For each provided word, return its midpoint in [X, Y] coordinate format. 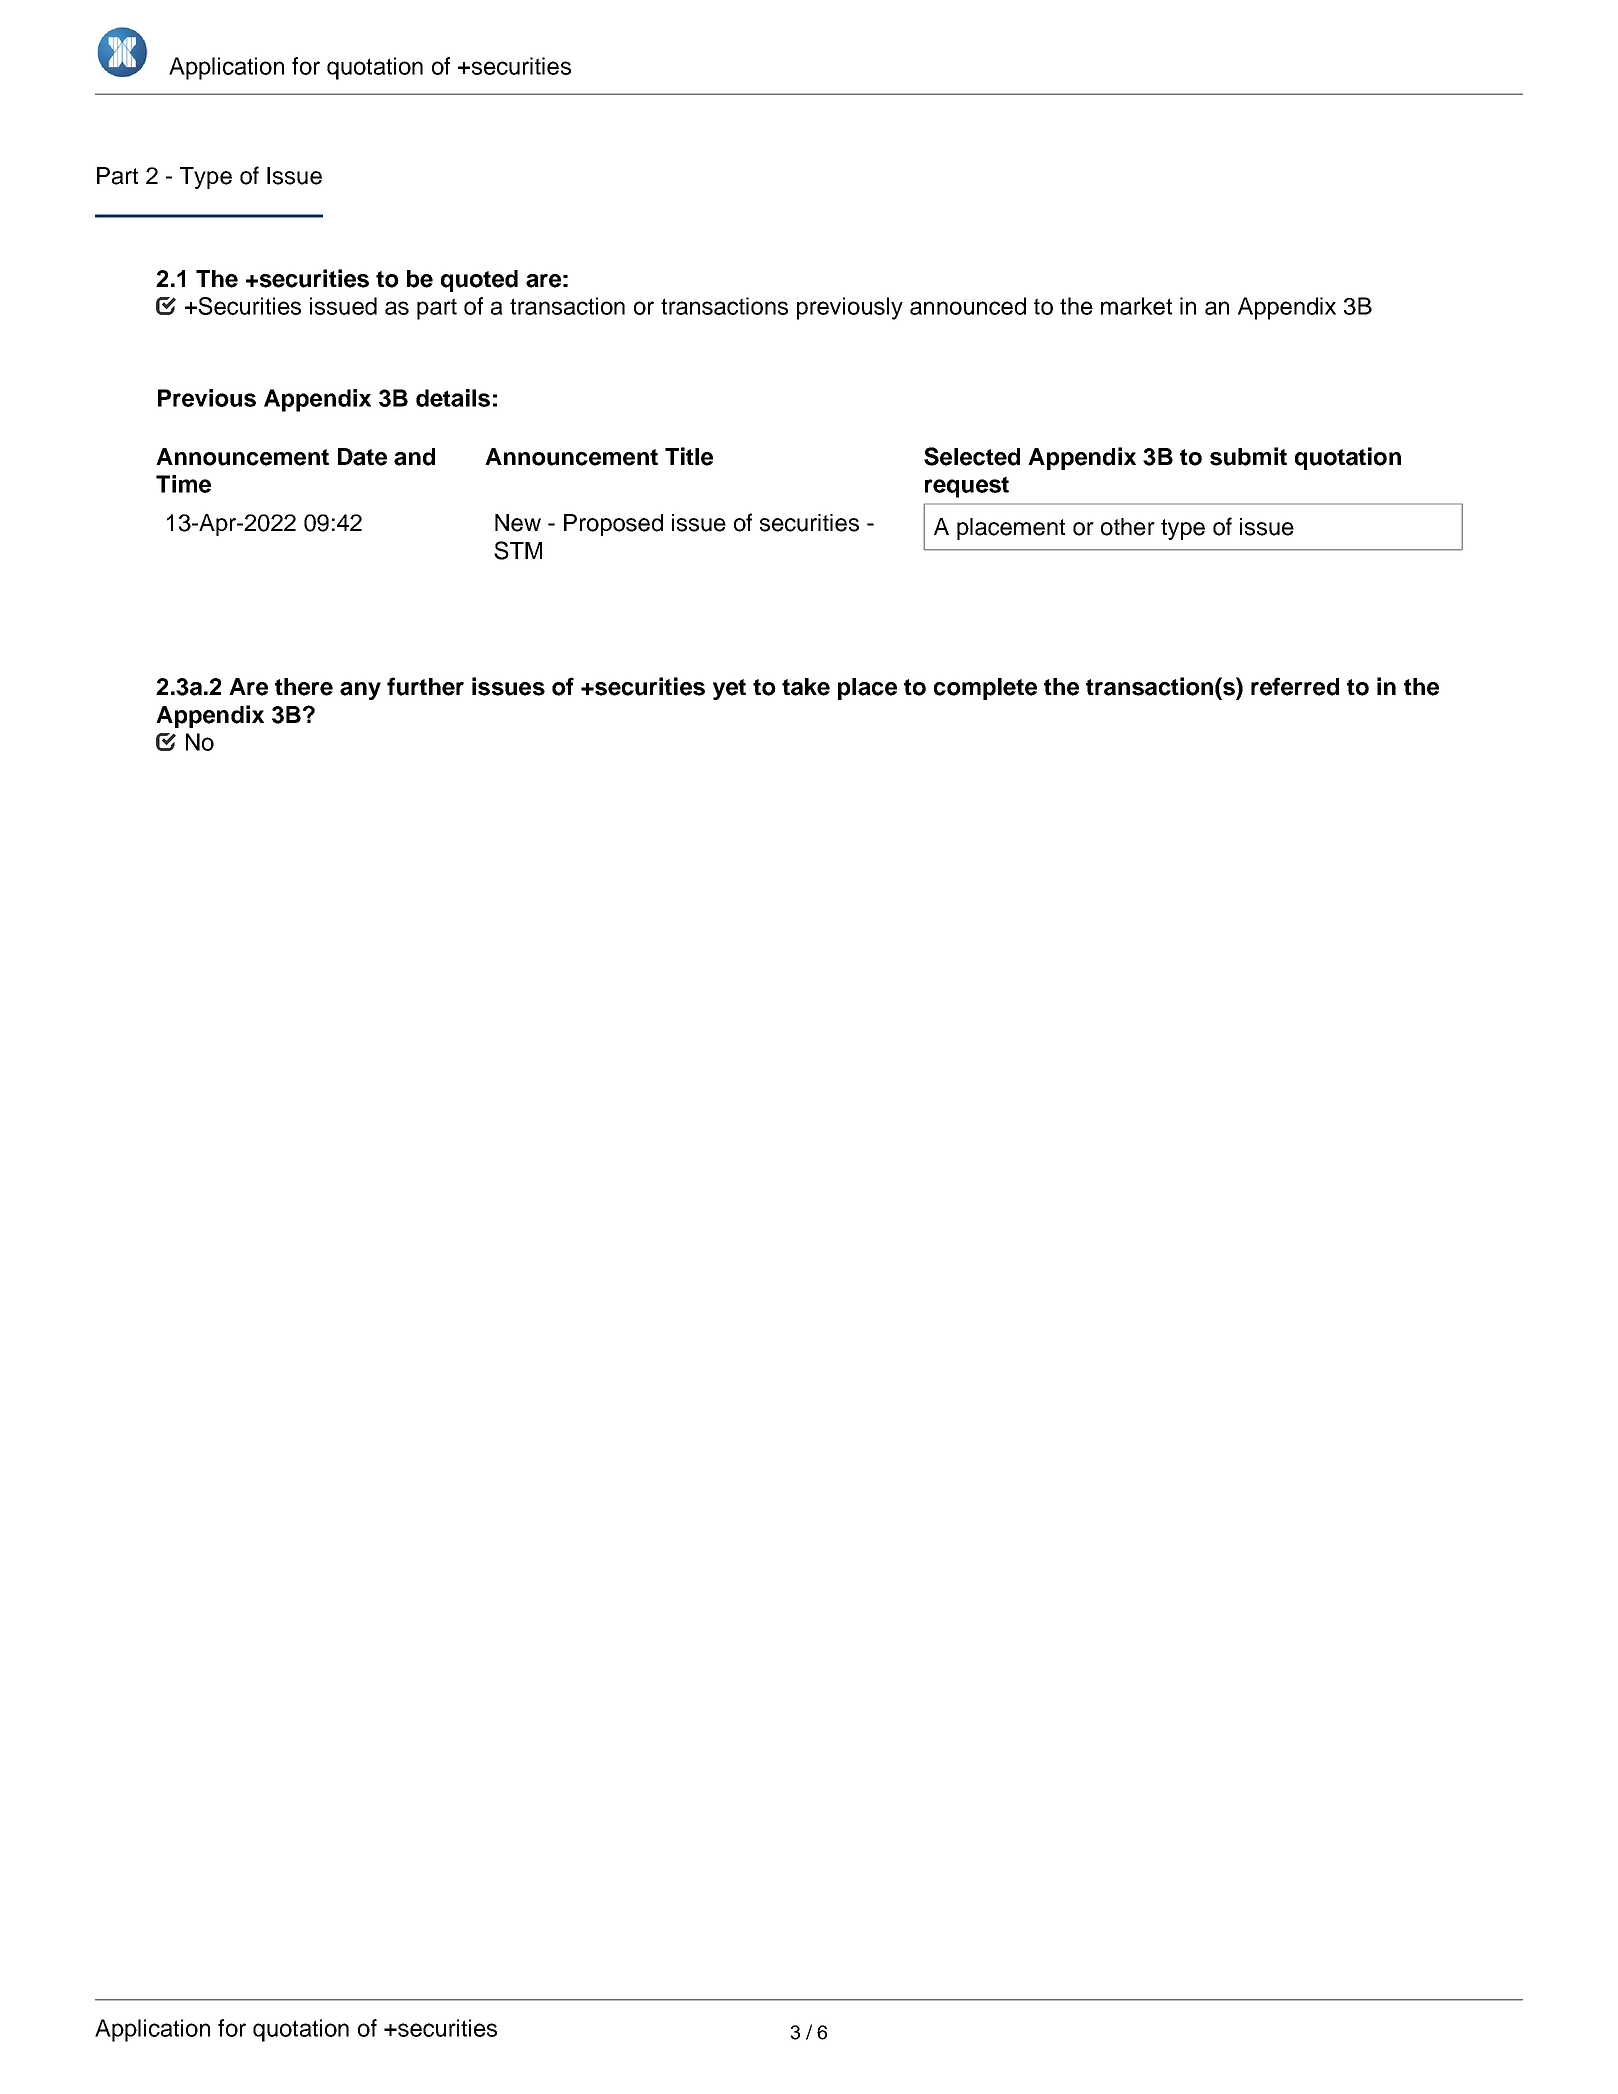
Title [689, 456]
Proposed [613, 525]
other [1128, 527]
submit [1248, 456]
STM [518, 550]
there [304, 687]
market [1136, 306]
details [453, 398]
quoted [479, 281]
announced [968, 306]
